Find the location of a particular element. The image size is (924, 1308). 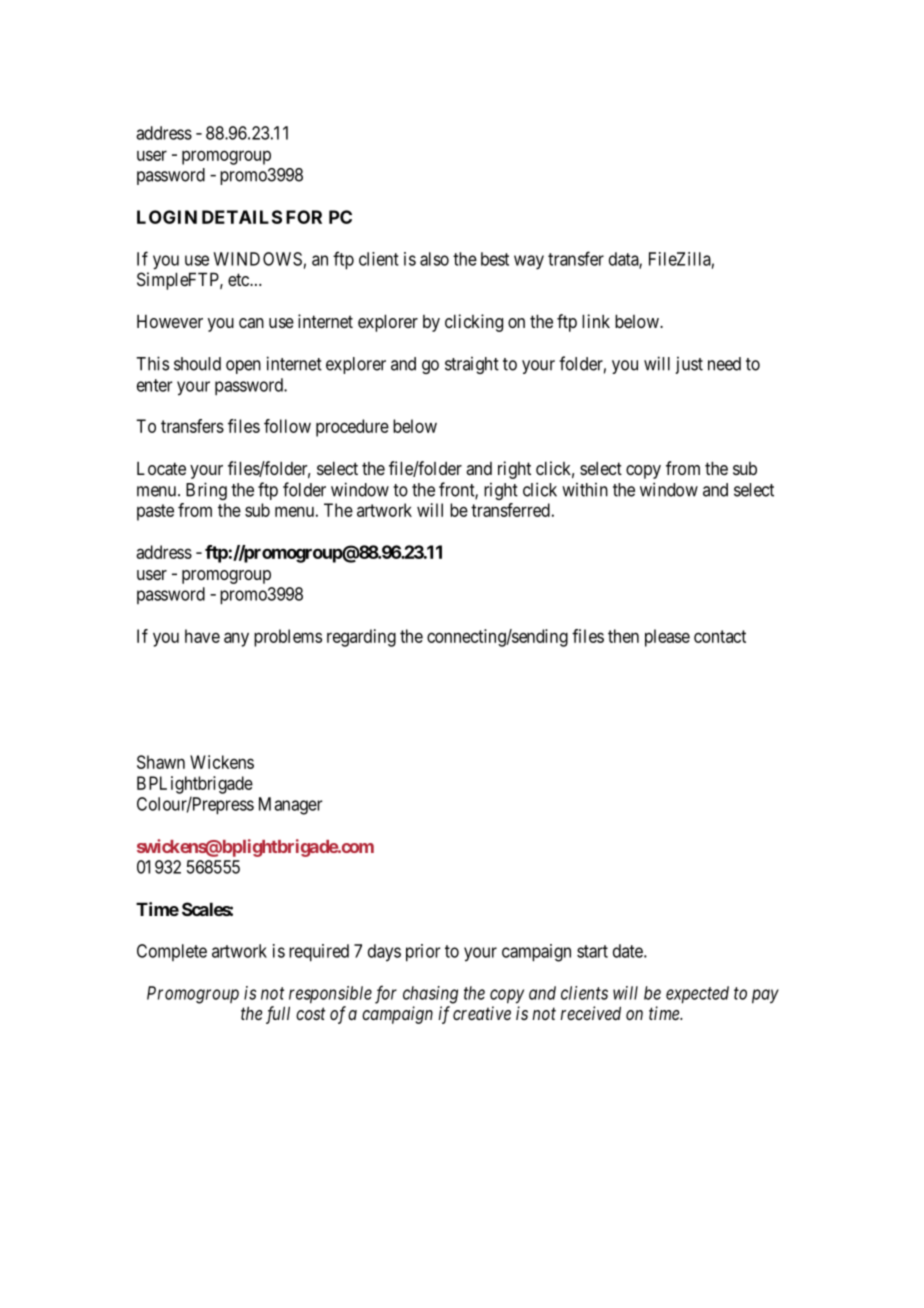

expected is located at coordinates (697, 995).
